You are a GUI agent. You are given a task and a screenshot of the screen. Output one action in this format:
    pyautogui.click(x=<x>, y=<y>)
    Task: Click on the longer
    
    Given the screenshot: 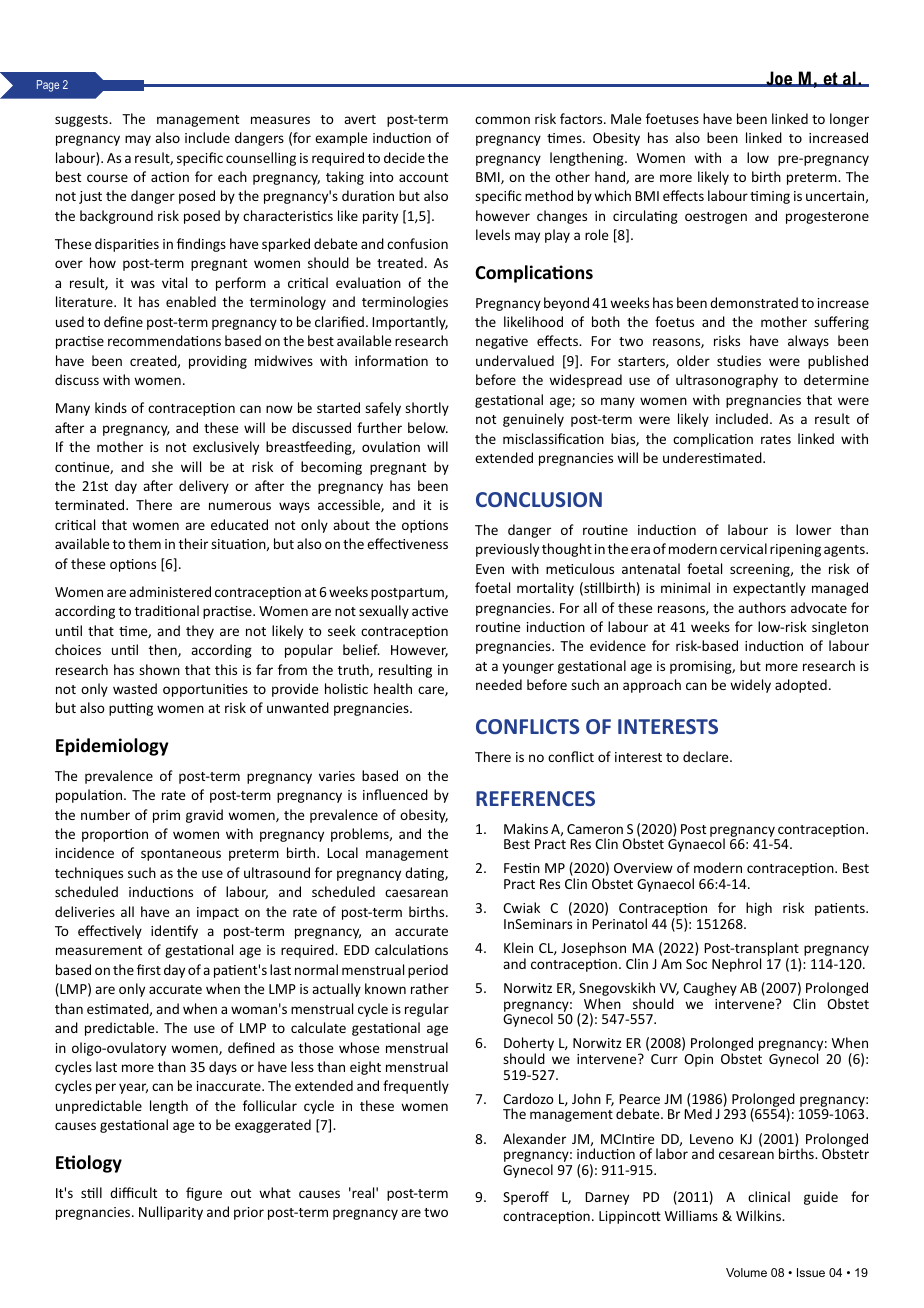 What is the action you would take?
    pyautogui.click(x=849, y=120)
